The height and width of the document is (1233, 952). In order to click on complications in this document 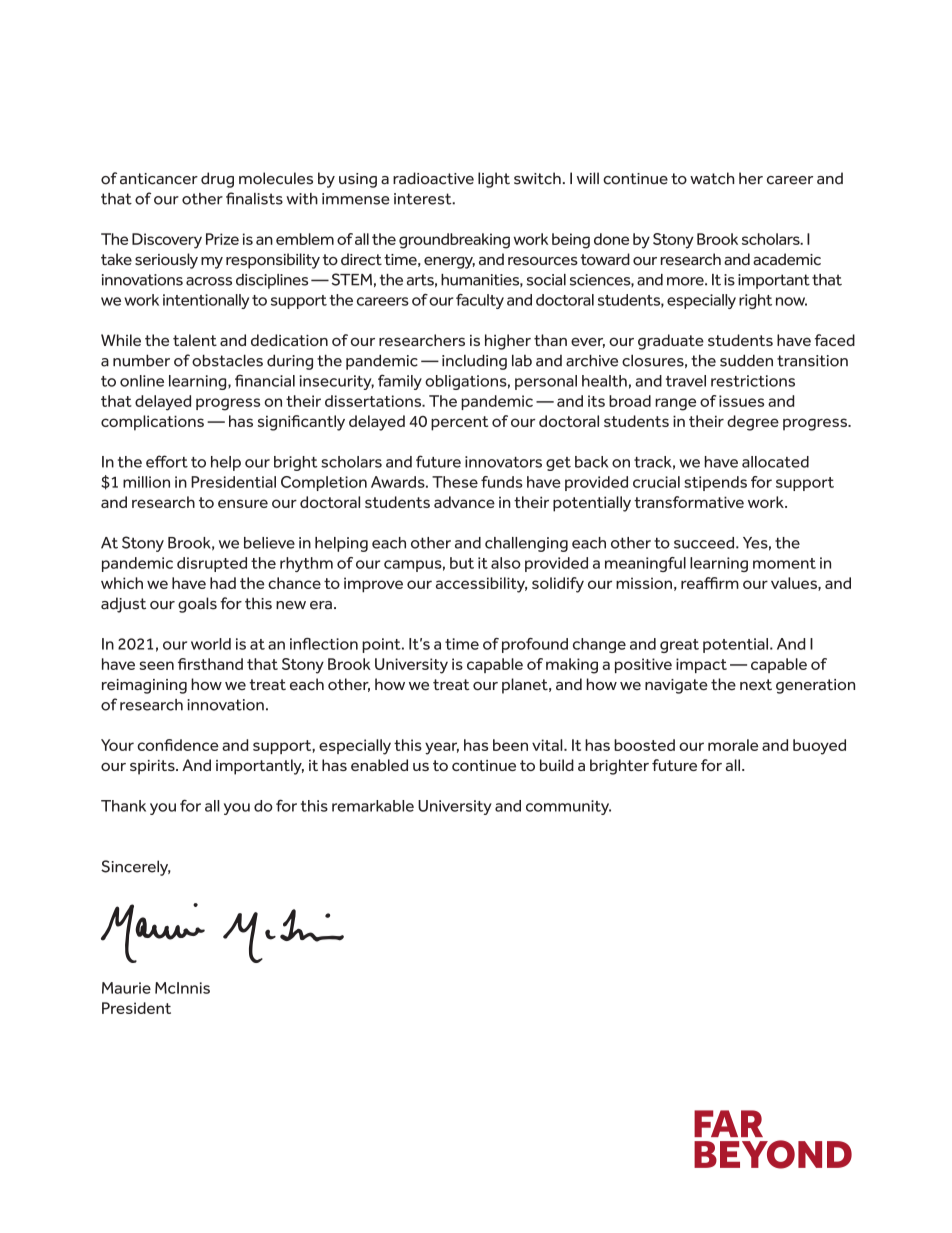, I will do `click(152, 423)`.
